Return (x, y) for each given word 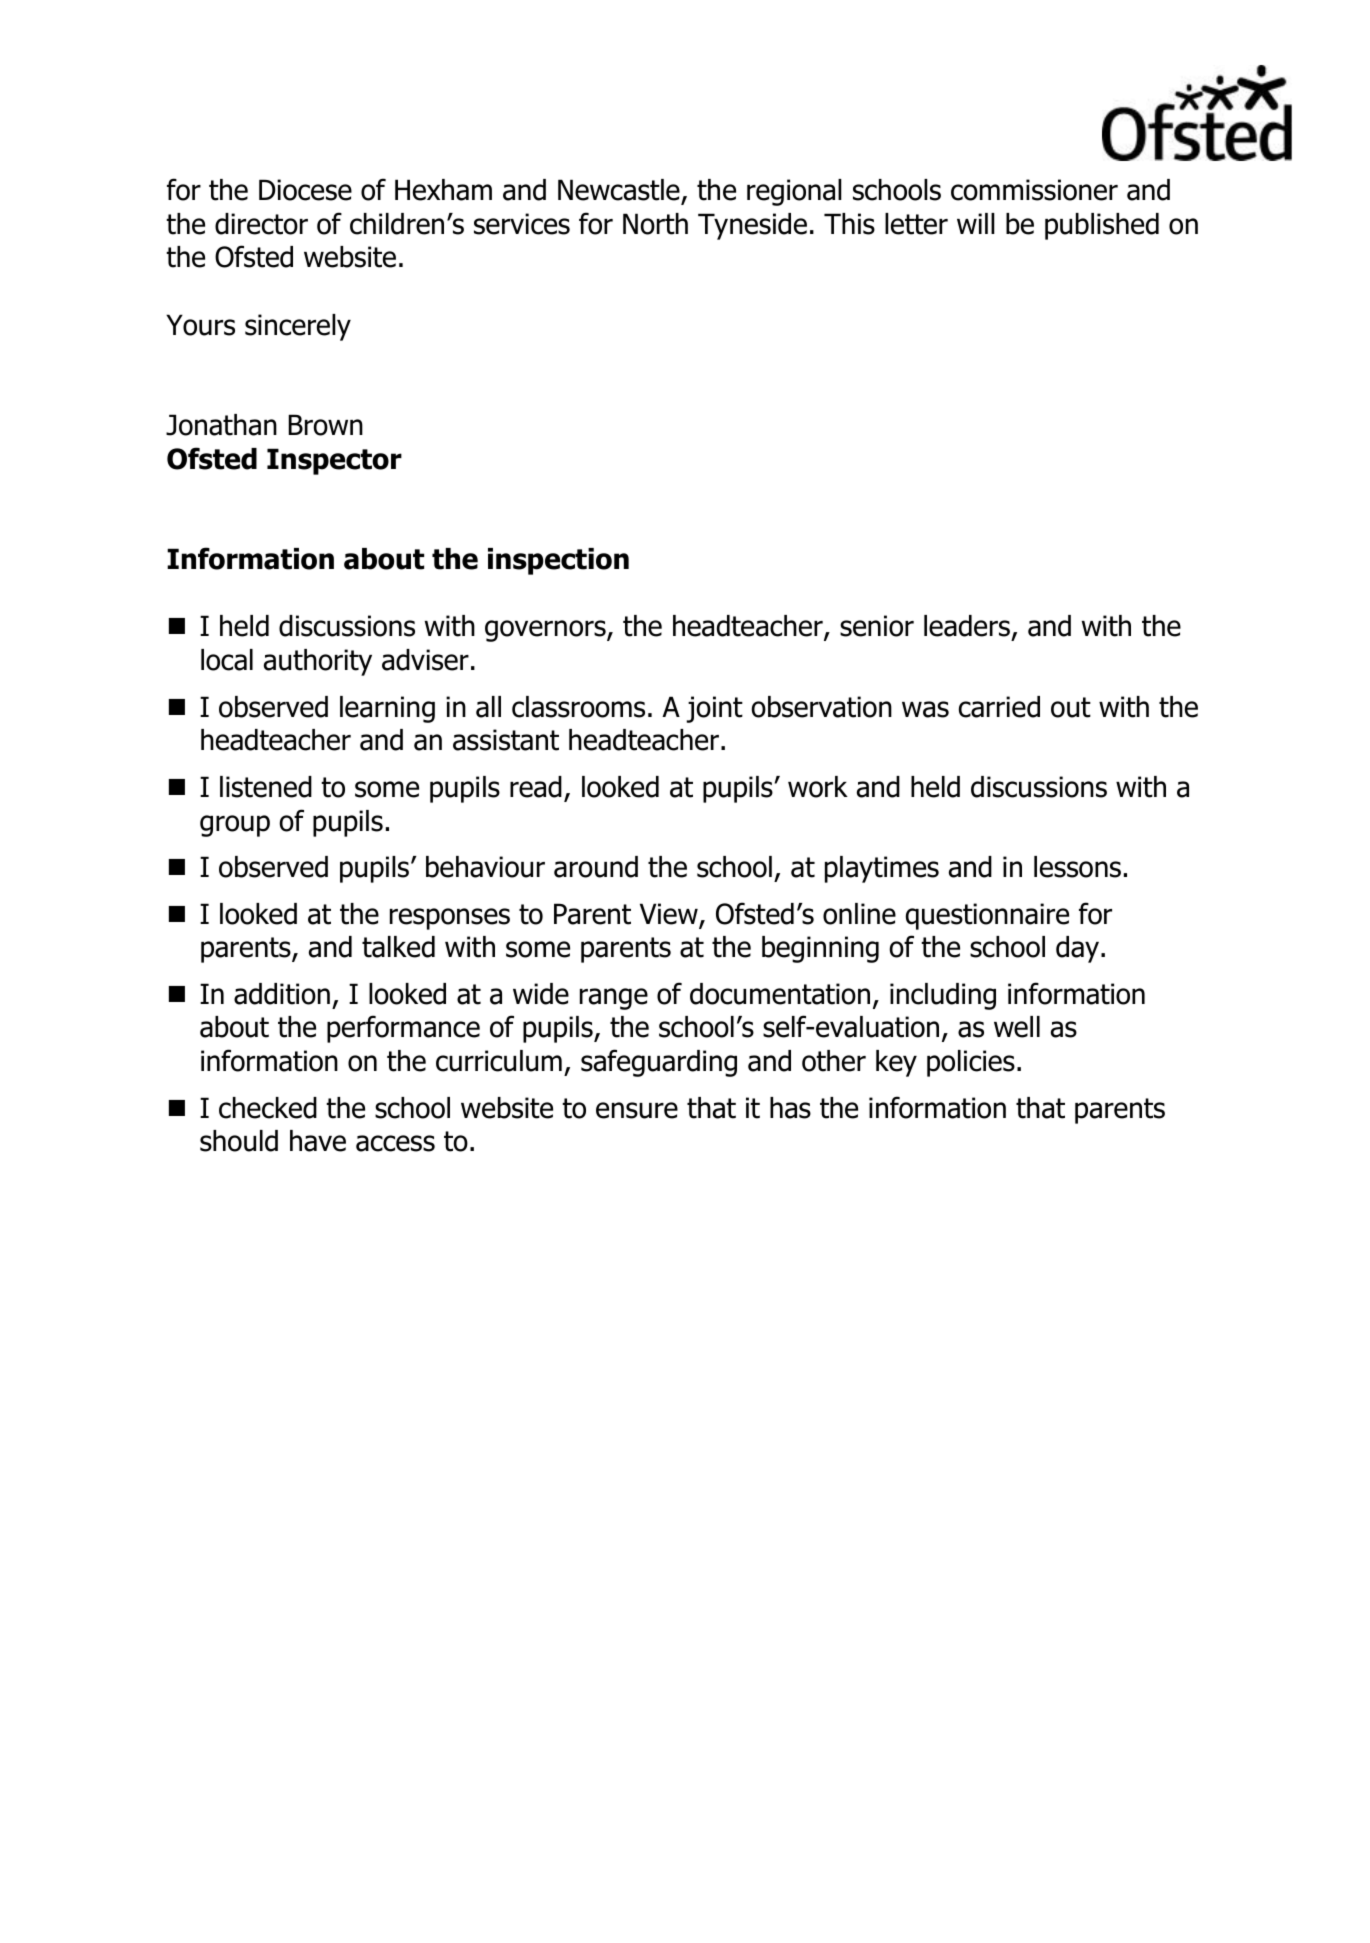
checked (268, 1108)
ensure (637, 1110)
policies (971, 1063)
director (261, 224)
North (655, 224)
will (976, 223)
